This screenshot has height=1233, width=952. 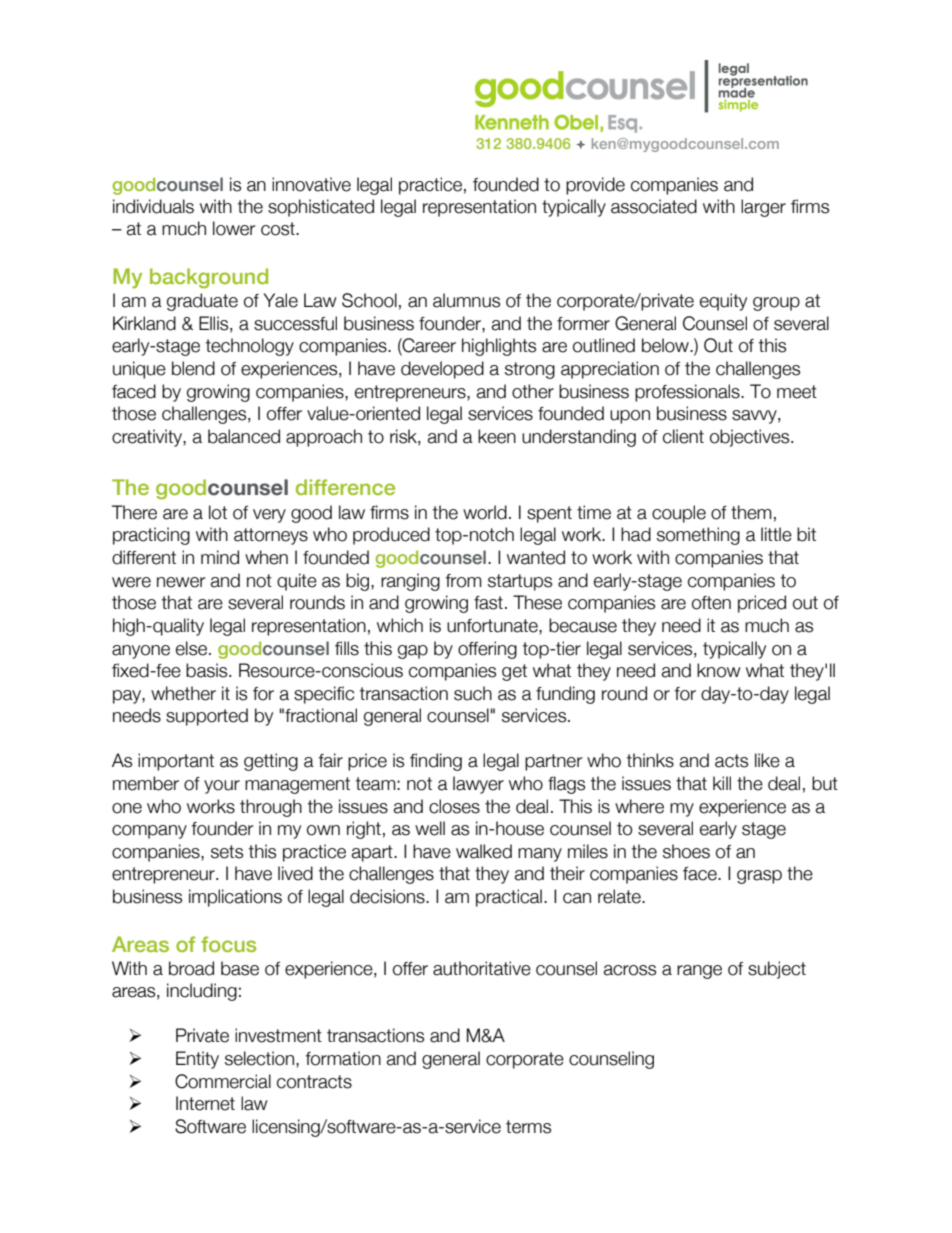 I want to click on world, so click(x=485, y=512).
